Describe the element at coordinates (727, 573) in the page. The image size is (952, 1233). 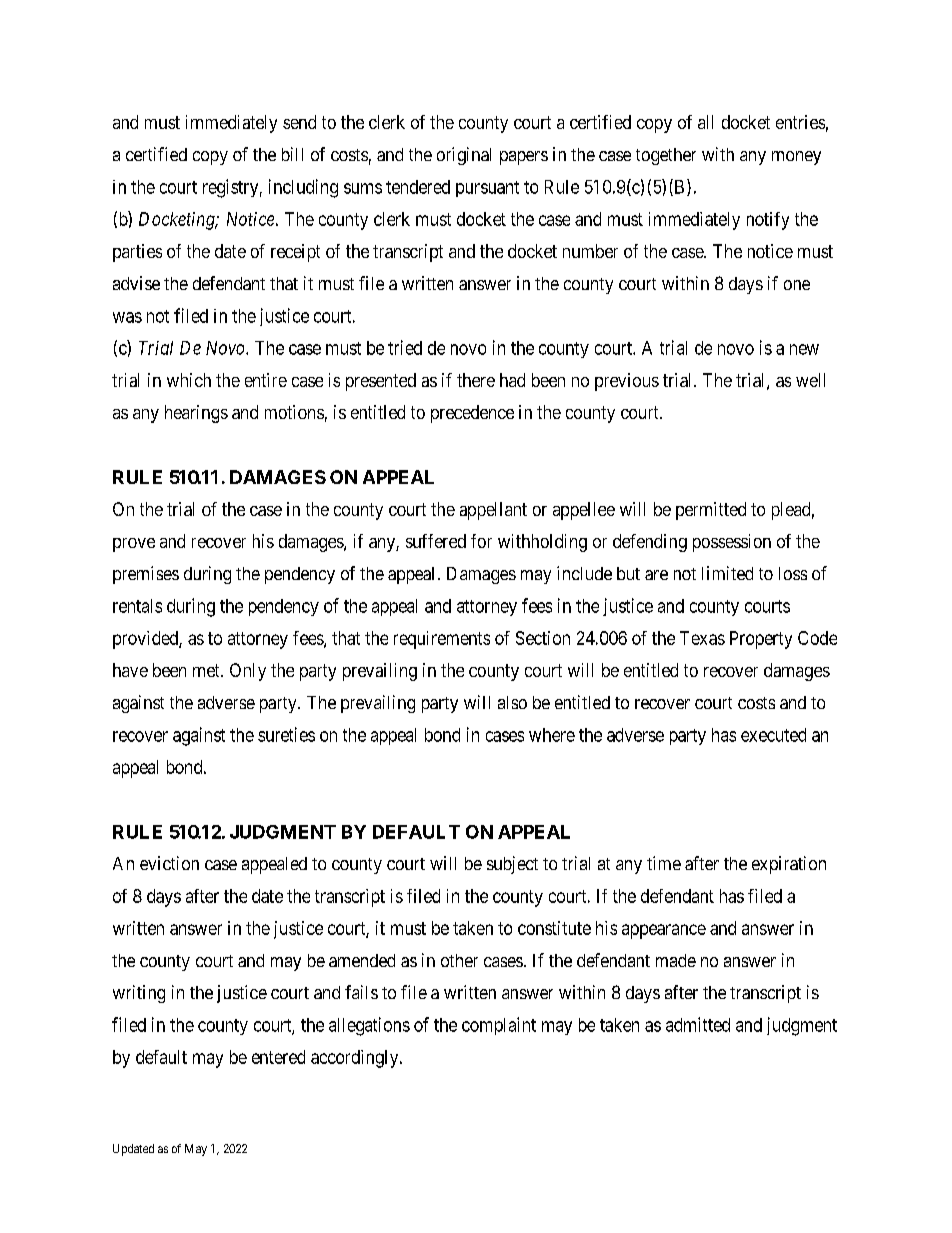
I see `limited` at that location.
